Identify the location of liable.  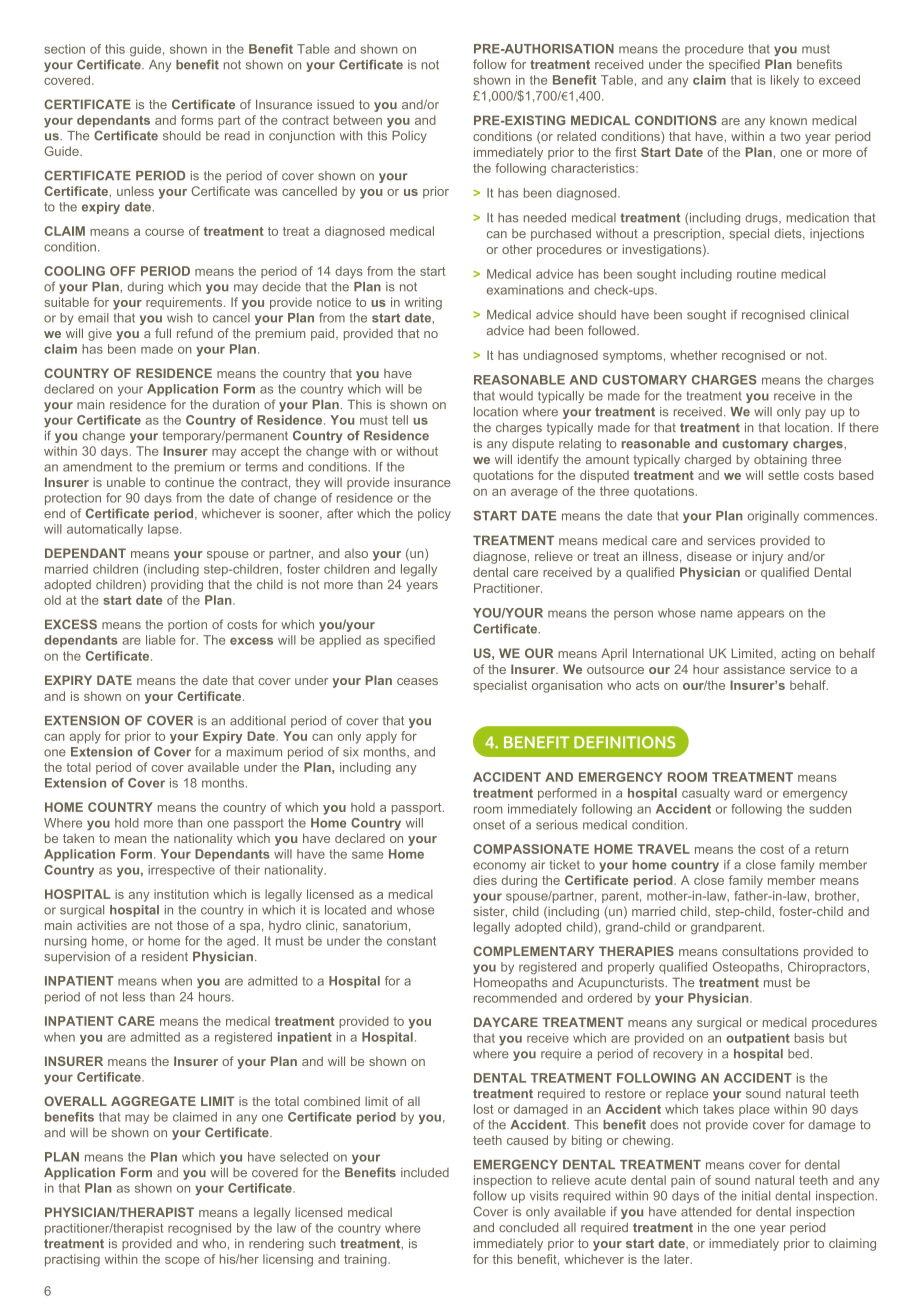
(161, 640).
